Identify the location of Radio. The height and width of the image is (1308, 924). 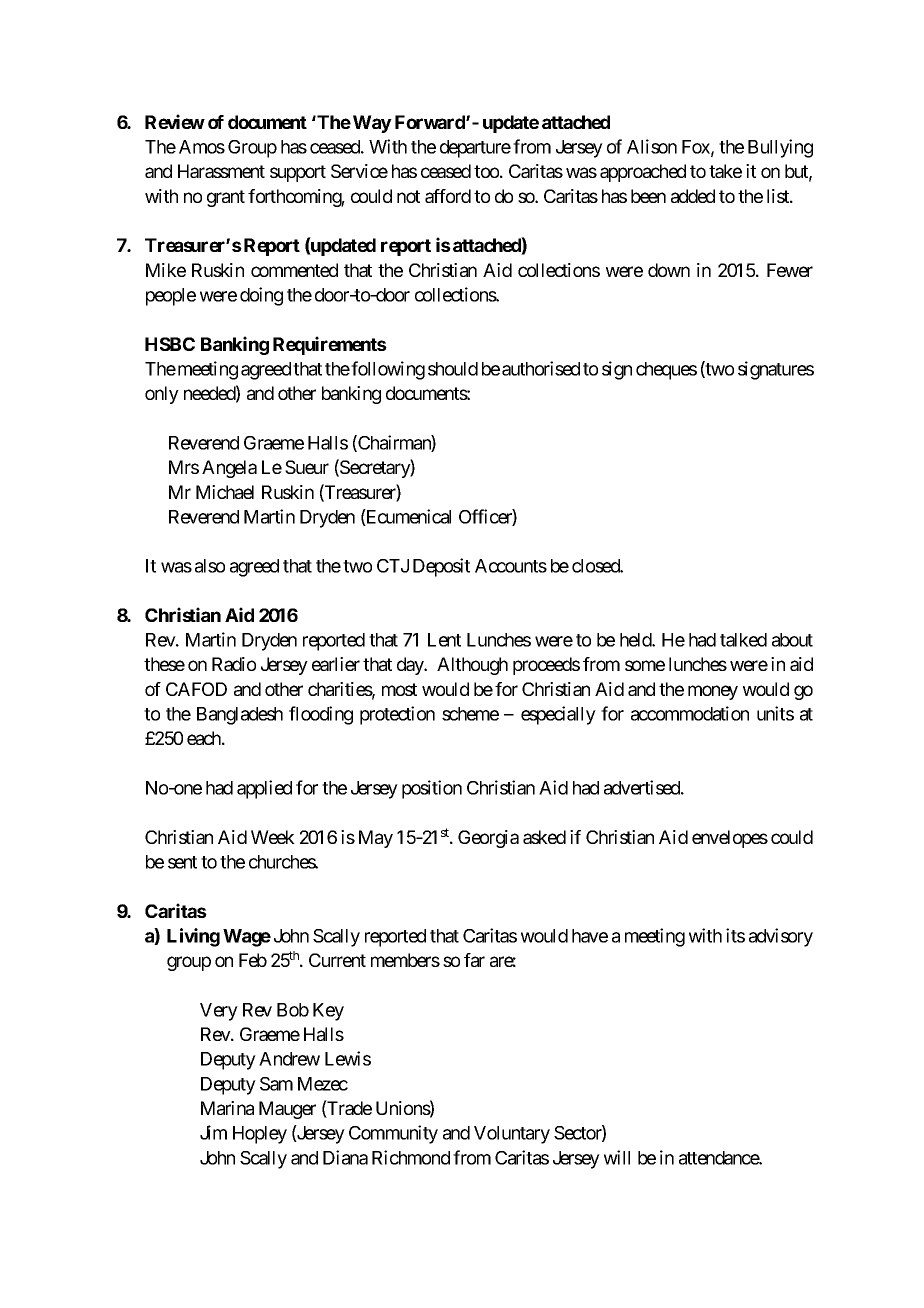
(234, 664).
